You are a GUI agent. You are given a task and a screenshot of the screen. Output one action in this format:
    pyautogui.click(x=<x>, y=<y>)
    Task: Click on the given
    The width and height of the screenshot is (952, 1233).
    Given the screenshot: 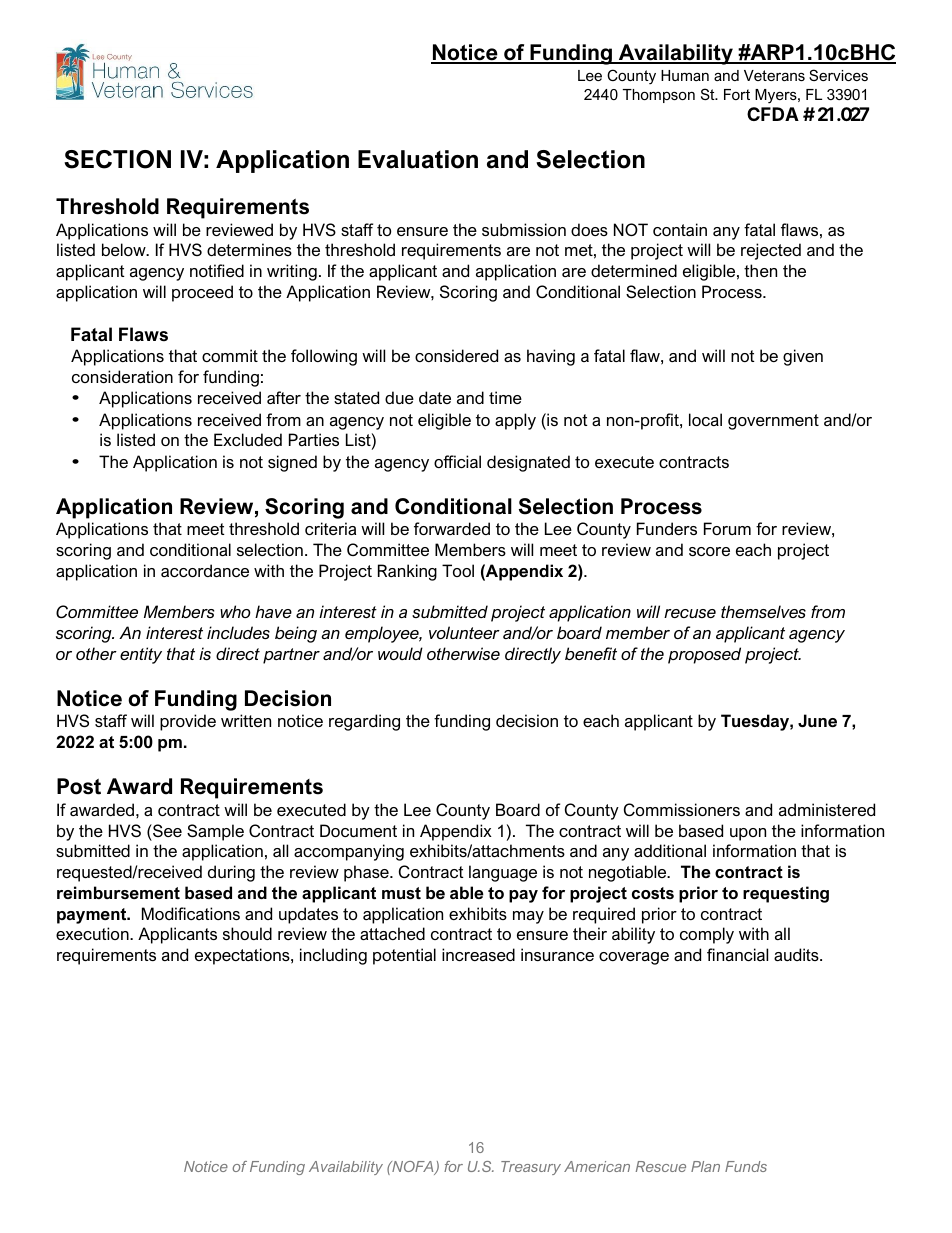 What is the action you would take?
    pyautogui.click(x=803, y=357)
